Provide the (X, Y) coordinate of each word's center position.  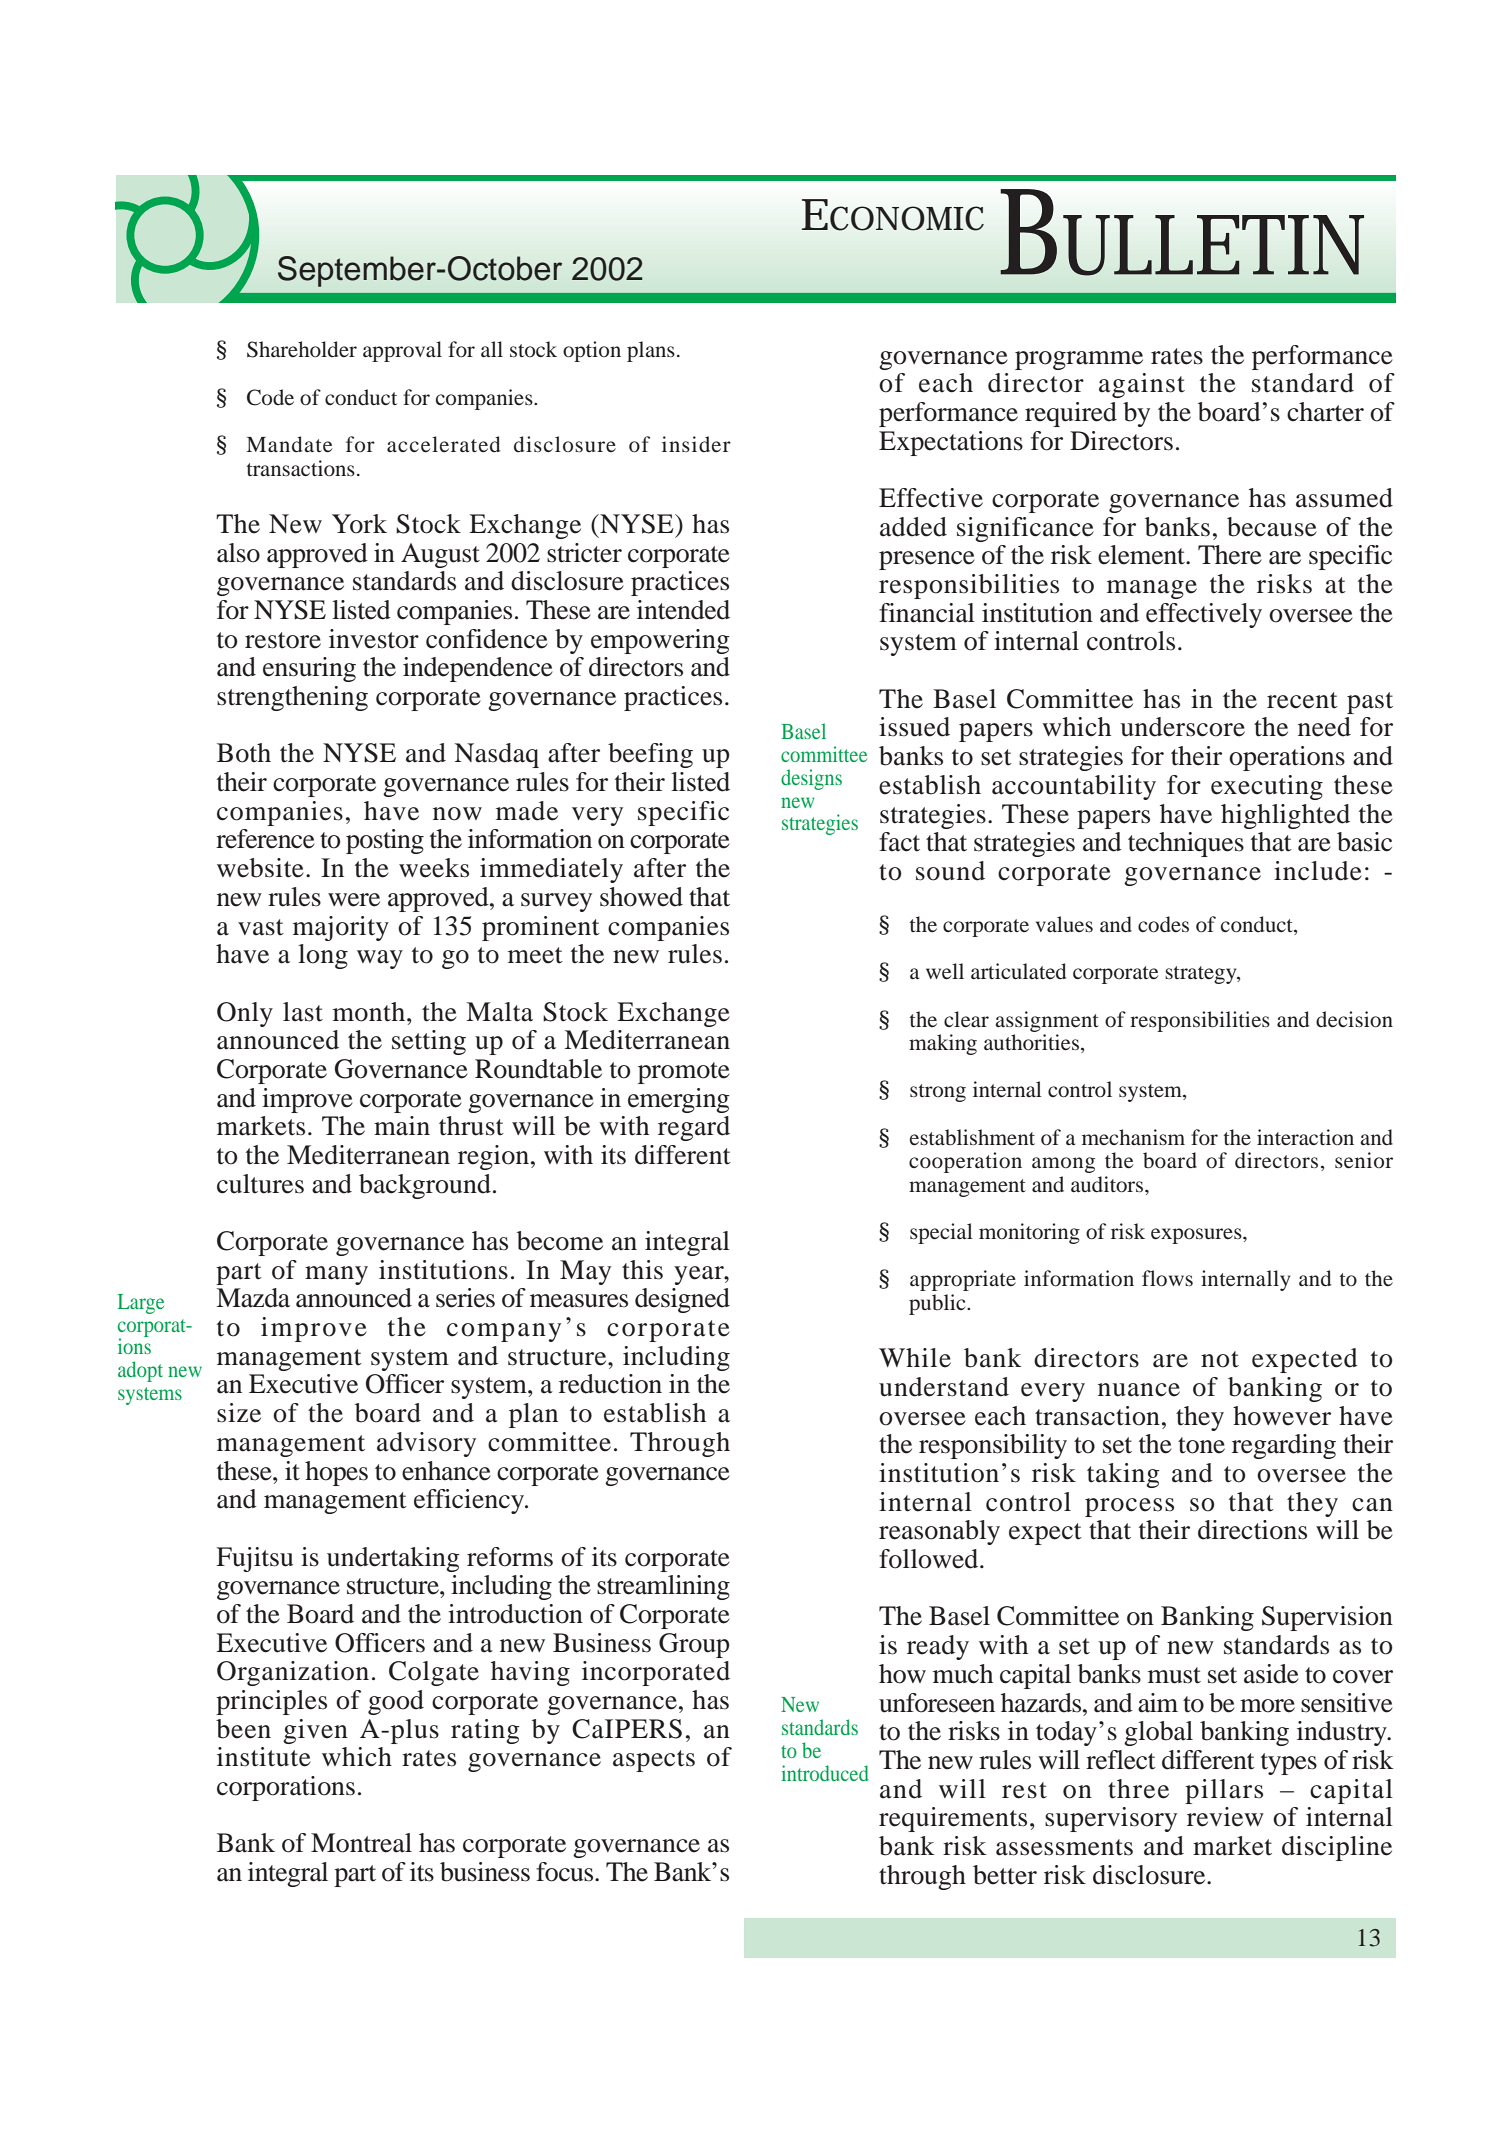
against (1142, 385)
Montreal (361, 1843)
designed (682, 1300)
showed (641, 897)
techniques (1186, 844)
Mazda (253, 1298)
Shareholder (302, 349)
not (1220, 1359)
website (260, 868)
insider (696, 444)
